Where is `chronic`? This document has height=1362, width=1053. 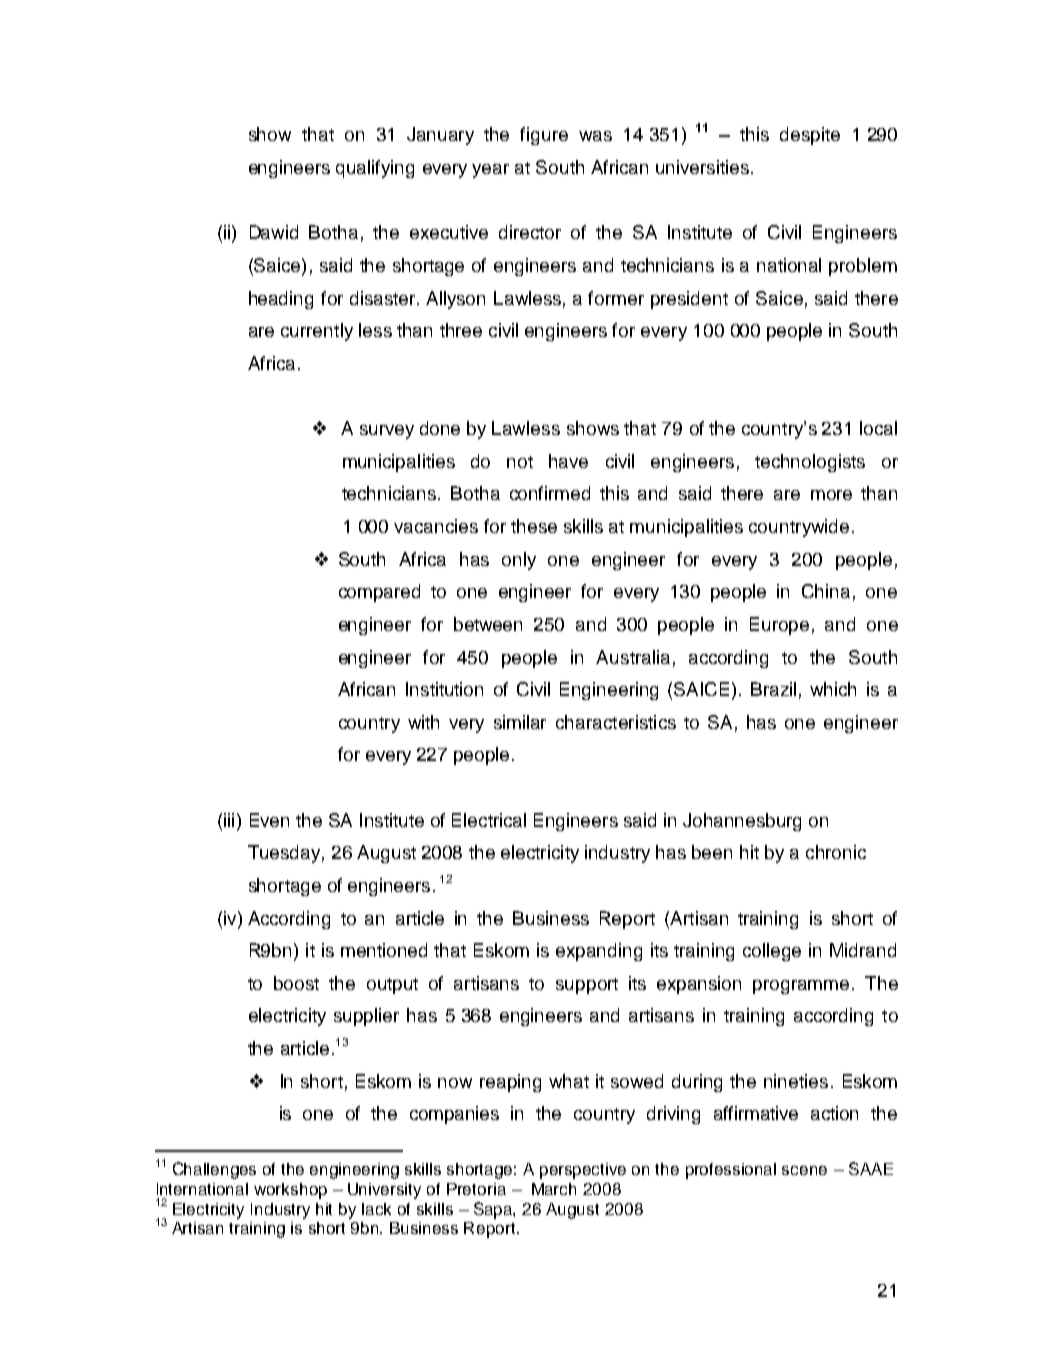 chronic is located at coordinates (836, 852).
